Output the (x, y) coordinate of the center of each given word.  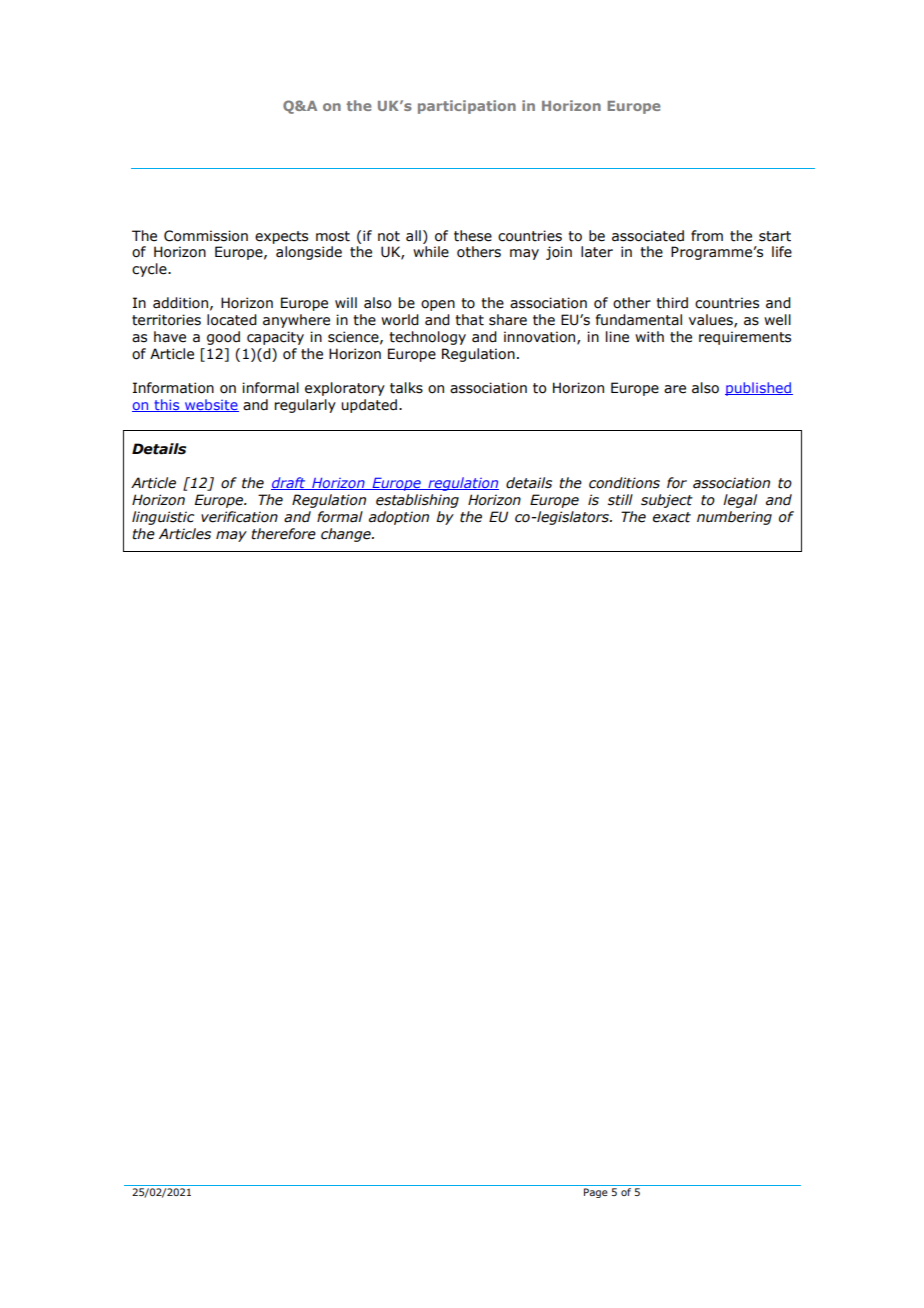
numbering (734, 518)
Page (596, 1193)
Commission (206, 236)
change (347, 535)
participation (467, 107)
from (707, 236)
